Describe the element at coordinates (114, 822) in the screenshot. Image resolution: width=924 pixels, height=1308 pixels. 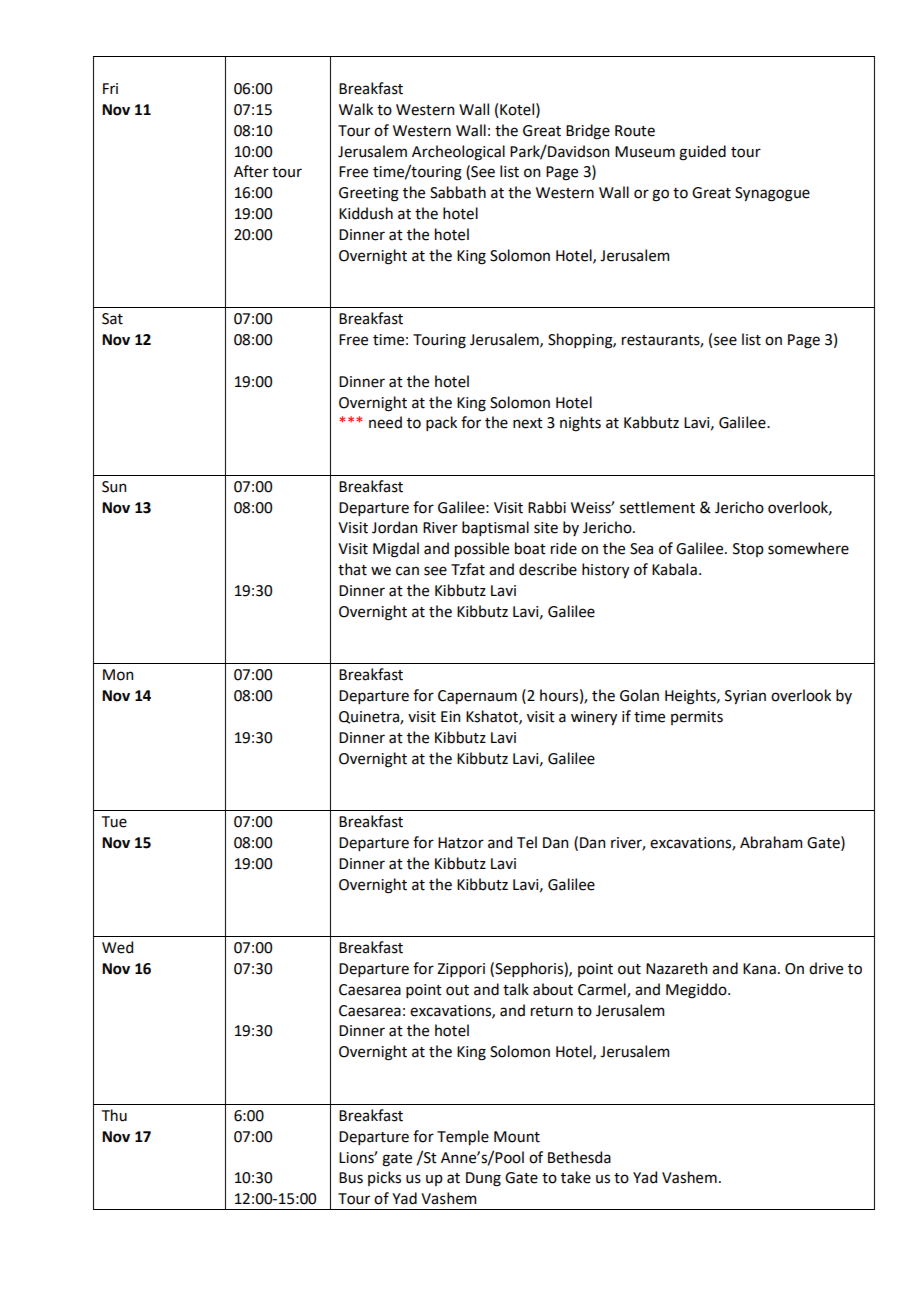
I see `Tue` at that location.
